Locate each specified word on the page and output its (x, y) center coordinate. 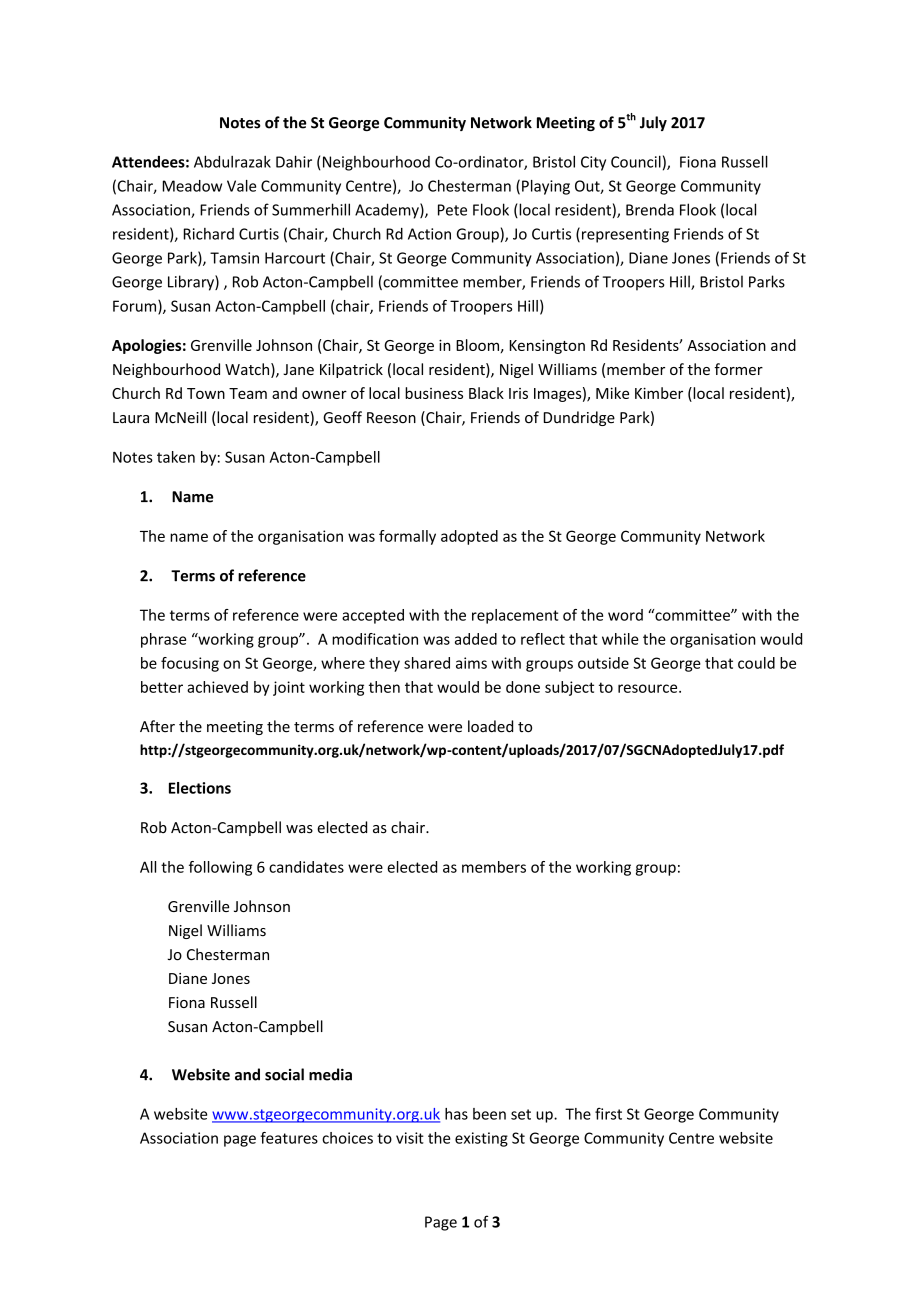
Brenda (650, 209)
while (620, 639)
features (289, 1138)
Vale (241, 186)
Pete (452, 210)
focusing (190, 664)
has (456, 1114)
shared (427, 663)
